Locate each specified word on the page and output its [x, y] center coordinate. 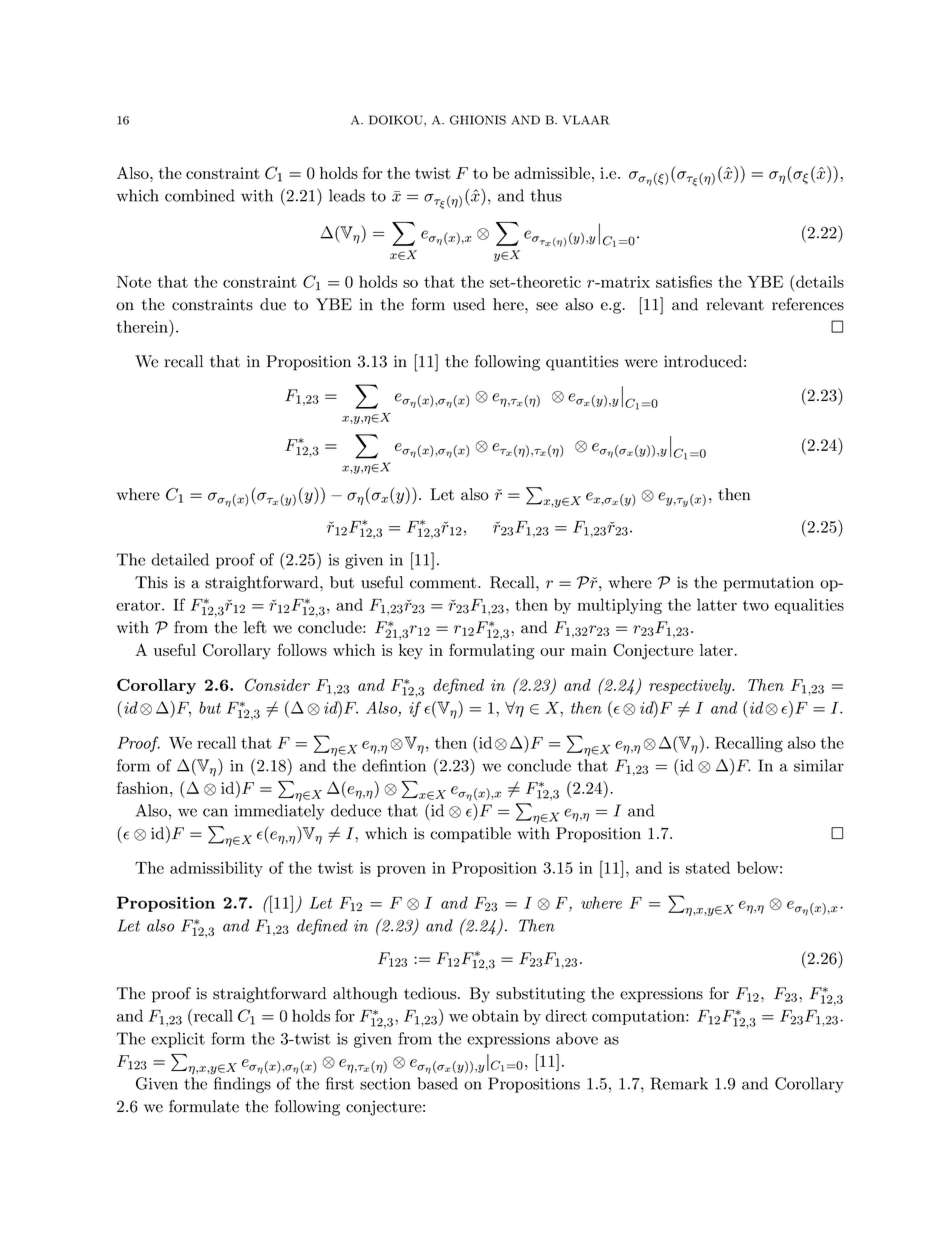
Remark [679, 1083]
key [411, 652]
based [437, 1083]
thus [546, 195]
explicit [178, 1040]
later [717, 650]
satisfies [684, 281]
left [255, 627]
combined [200, 195]
